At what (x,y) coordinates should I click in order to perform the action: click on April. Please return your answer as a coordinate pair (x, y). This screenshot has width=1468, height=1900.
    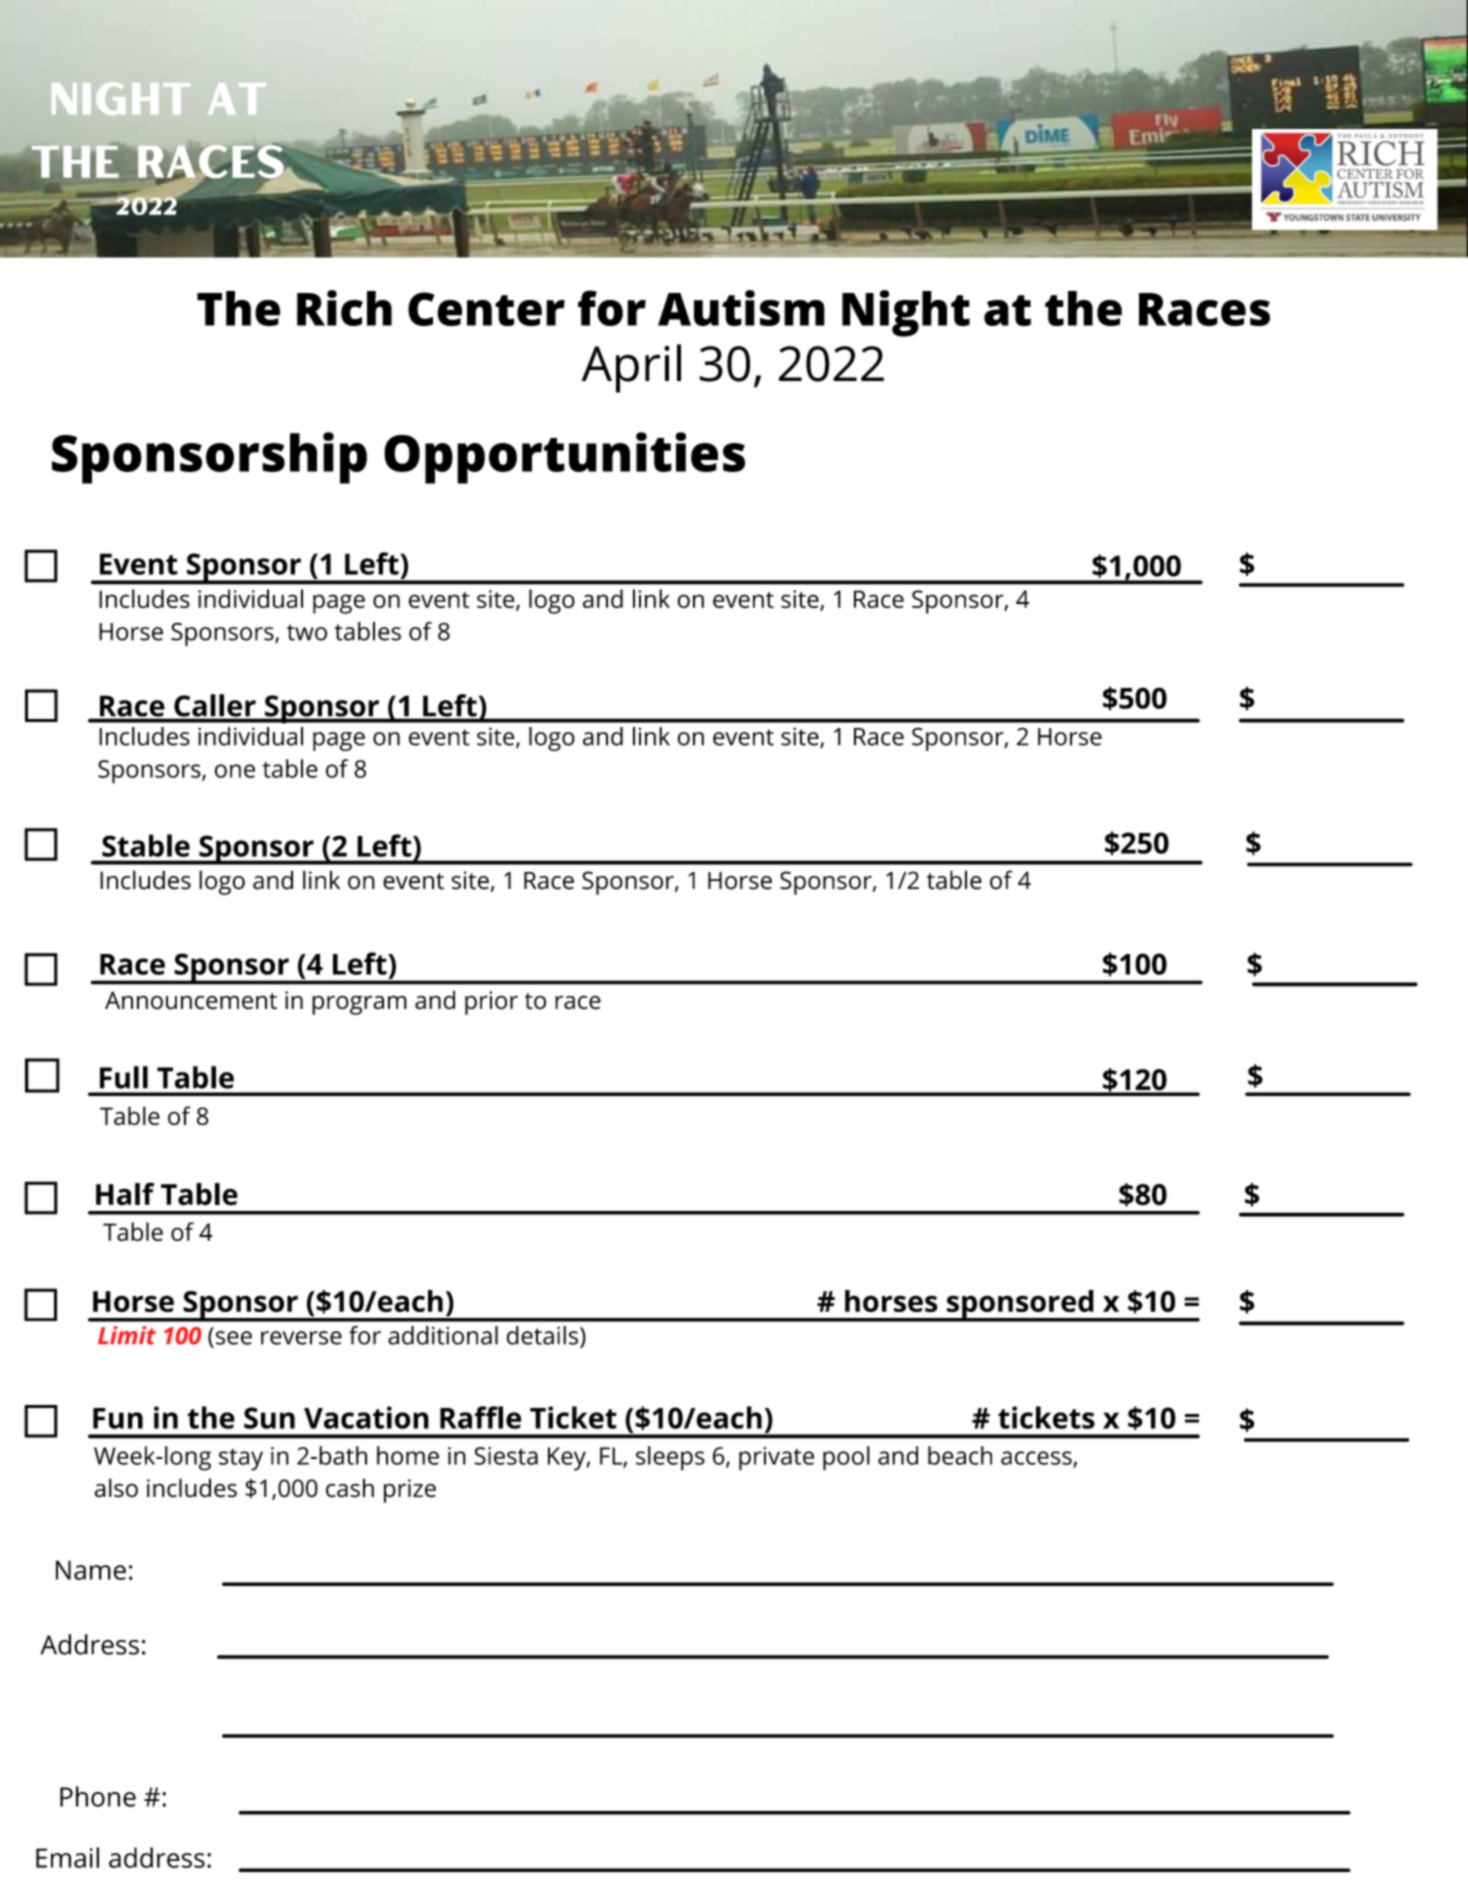
    Looking at the image, I should click on (631, 368).
